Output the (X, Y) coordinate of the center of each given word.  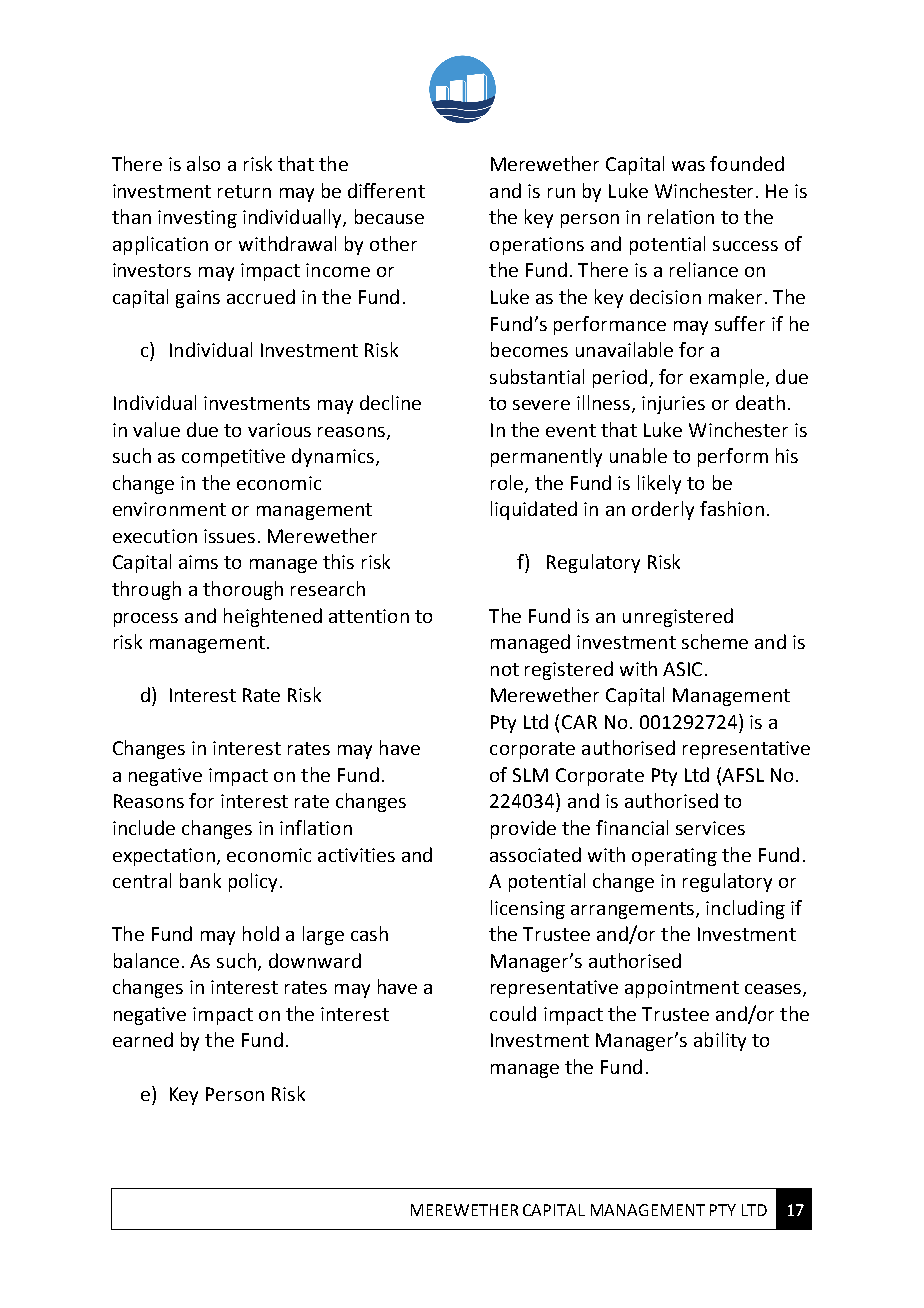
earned (143, 1039)
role (508, 484)
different (386, 190)
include (144, 827)
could (513, 1013)
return (244, 191)
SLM (530, 775)
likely (659, 484)
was (688, 166)
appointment (682, 989)
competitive (233, 458)
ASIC (682, 669)
